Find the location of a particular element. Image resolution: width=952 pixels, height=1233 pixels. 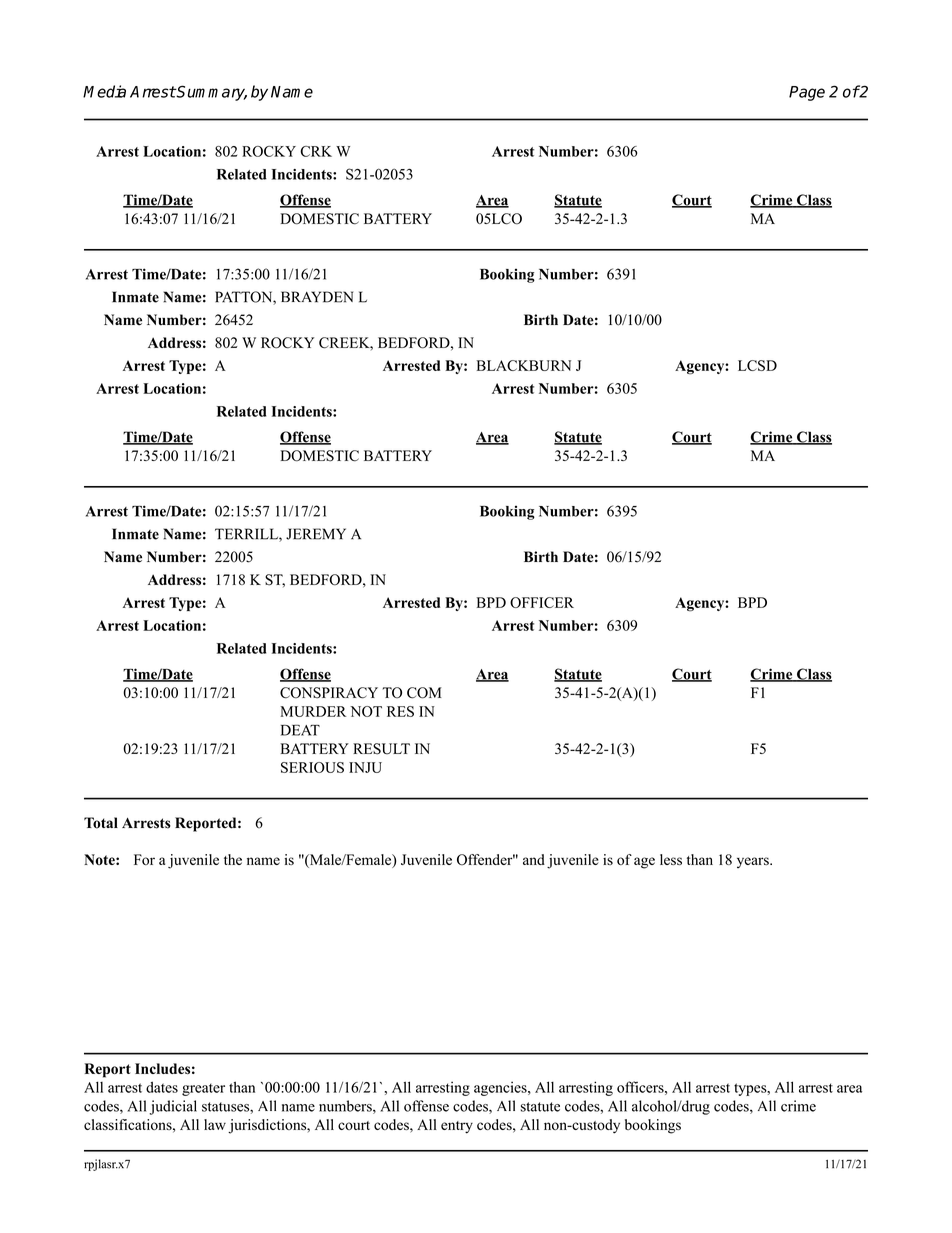

Summary is located at coordinates (211, 93).
